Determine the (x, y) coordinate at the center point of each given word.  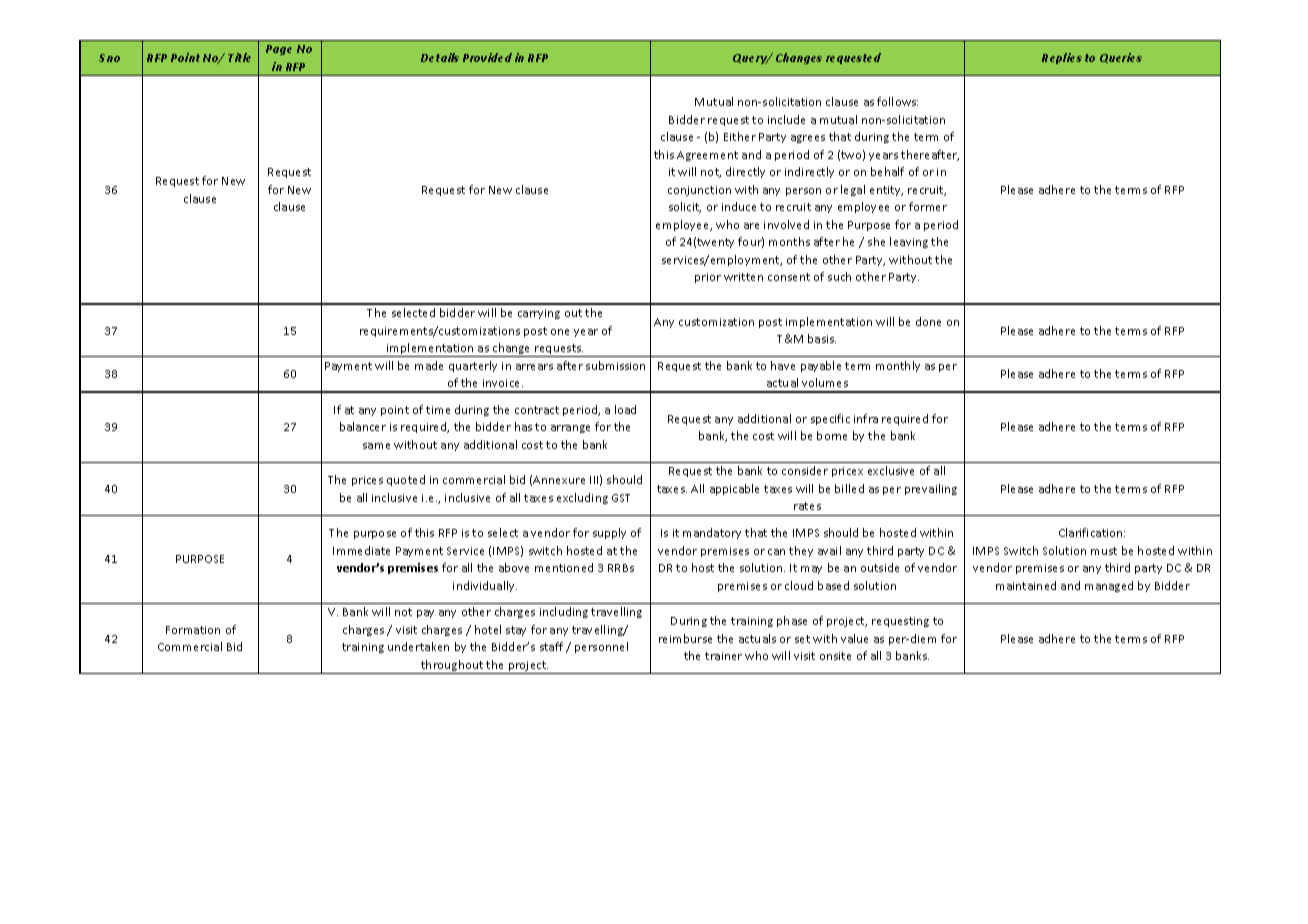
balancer (363, 426)
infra (866, 418)
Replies (1062, 58)
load (625, 409)
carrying (539, 314)
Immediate (361, 550)
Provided (487, 57)
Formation (193, 630)
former (928, 206)
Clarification (1092, 532)
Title (239, 57)
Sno (109, 58)
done (928, 321)
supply (609, 533)
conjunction (699, 191)
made (429, 365)
